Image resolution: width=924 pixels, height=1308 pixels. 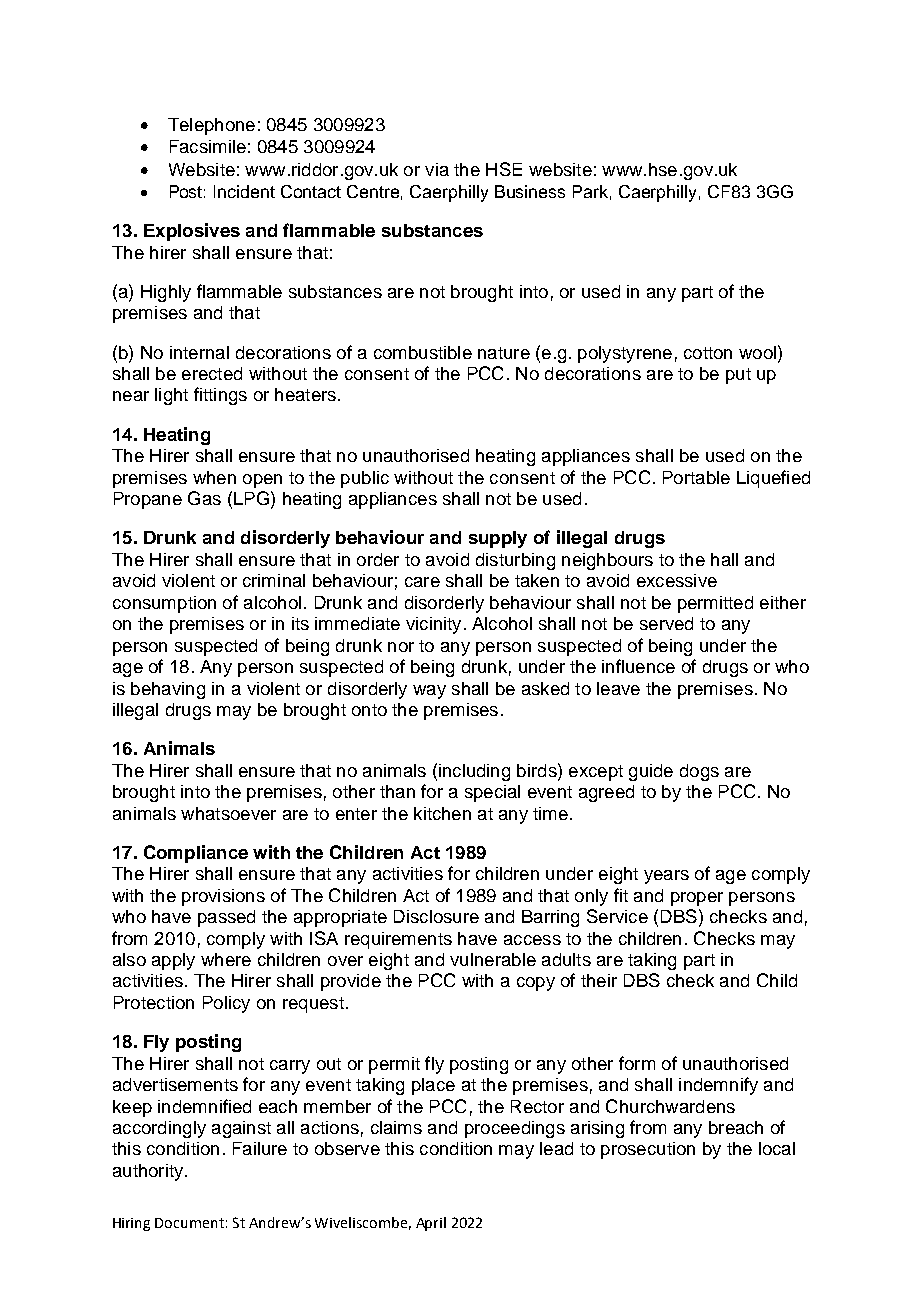 I want to click on via, so click(x=437, y=169).
